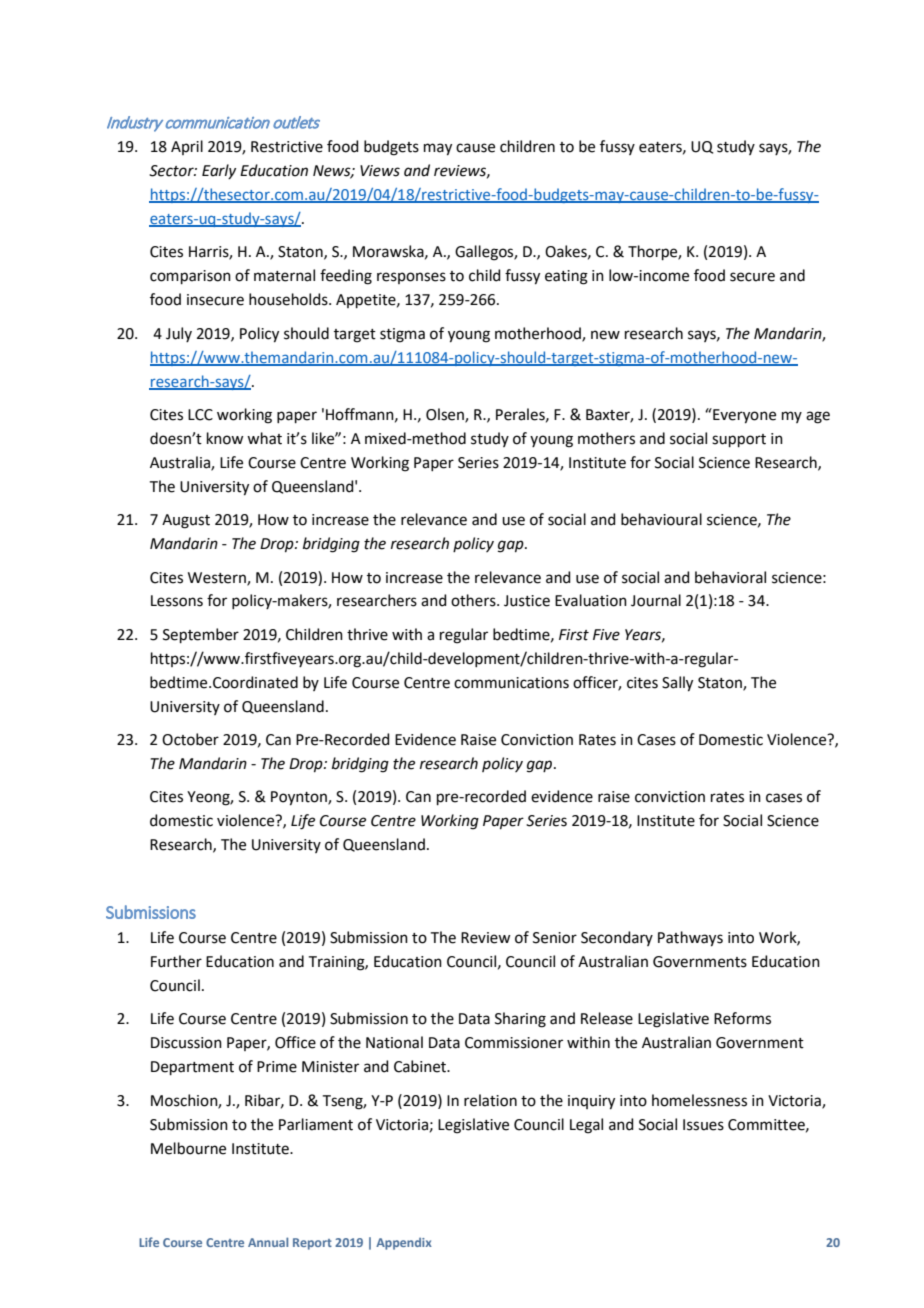 This page has height=1308, width=924. Describe the element at coordinates (176, 961) in the page. I see `Further` at that location.
